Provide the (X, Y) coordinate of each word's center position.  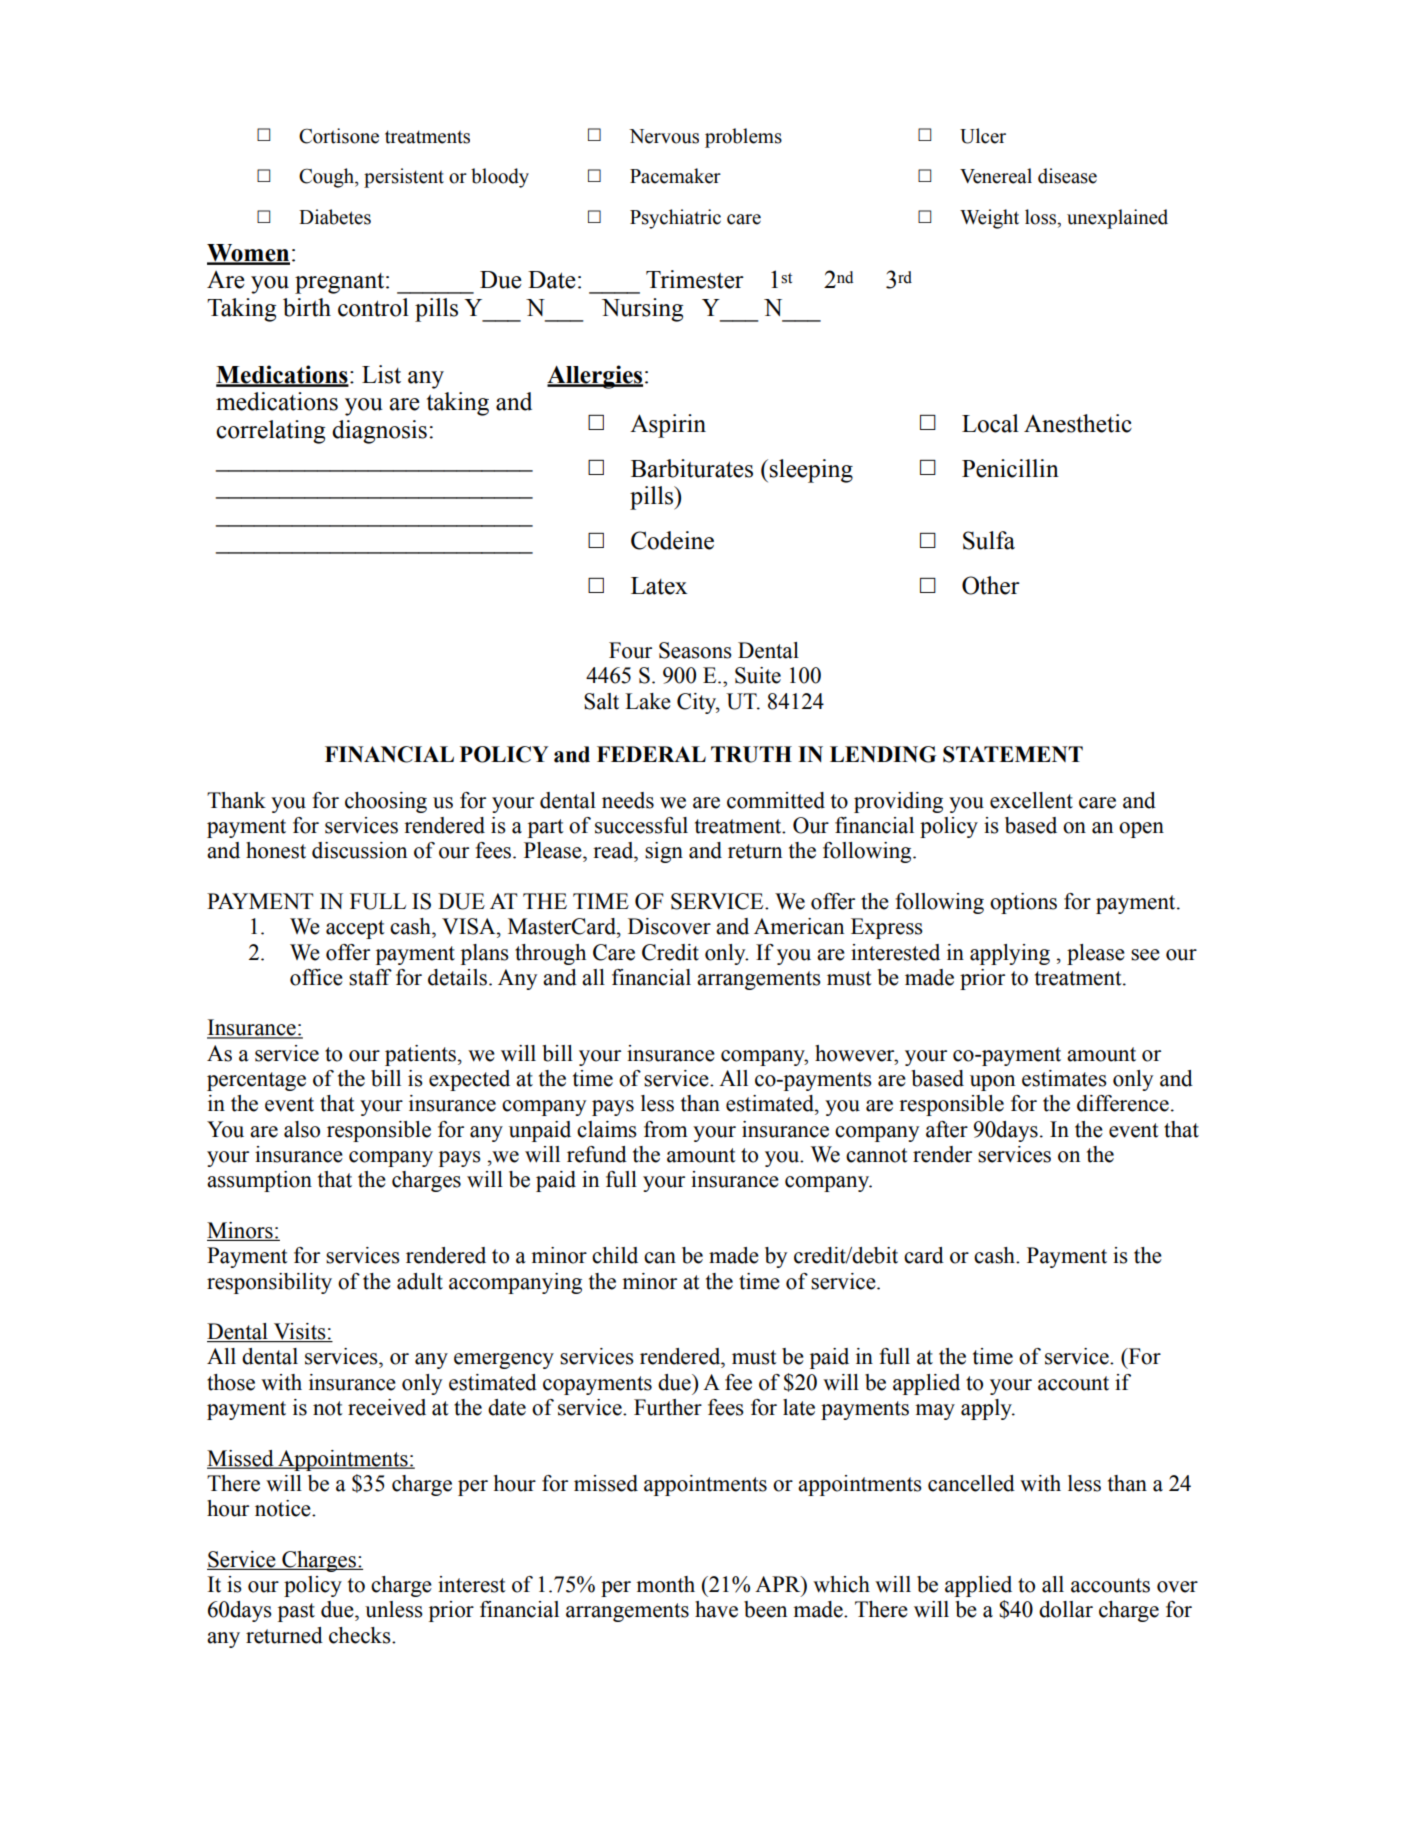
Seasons (695, 650)
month (665, 1584)
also (302, 1129)
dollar (1066, 1609)
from (666, 1129)
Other (991, 585)
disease (1067, 176)
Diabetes (335, 217)
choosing (386, 802)
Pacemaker (675, 176)
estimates (1064, 1078)
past (296, 1612)
